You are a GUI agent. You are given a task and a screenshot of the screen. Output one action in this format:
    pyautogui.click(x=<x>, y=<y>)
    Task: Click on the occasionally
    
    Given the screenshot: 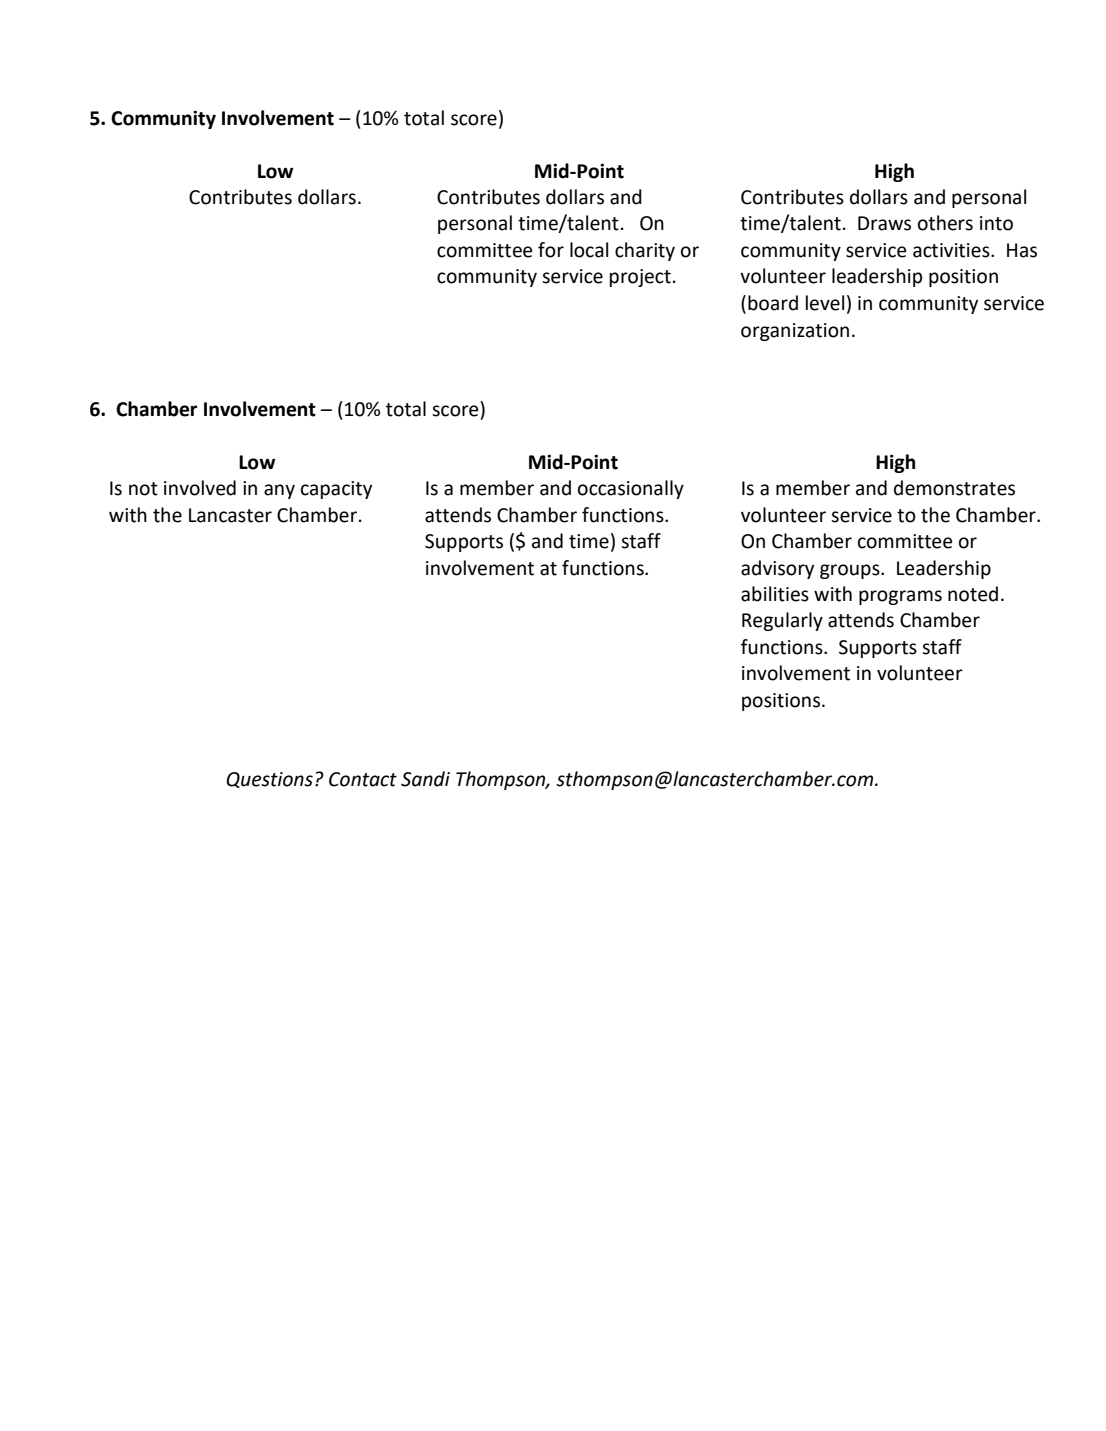 What is the action you would take?
    pyautogui.click(x=631, y=489)
